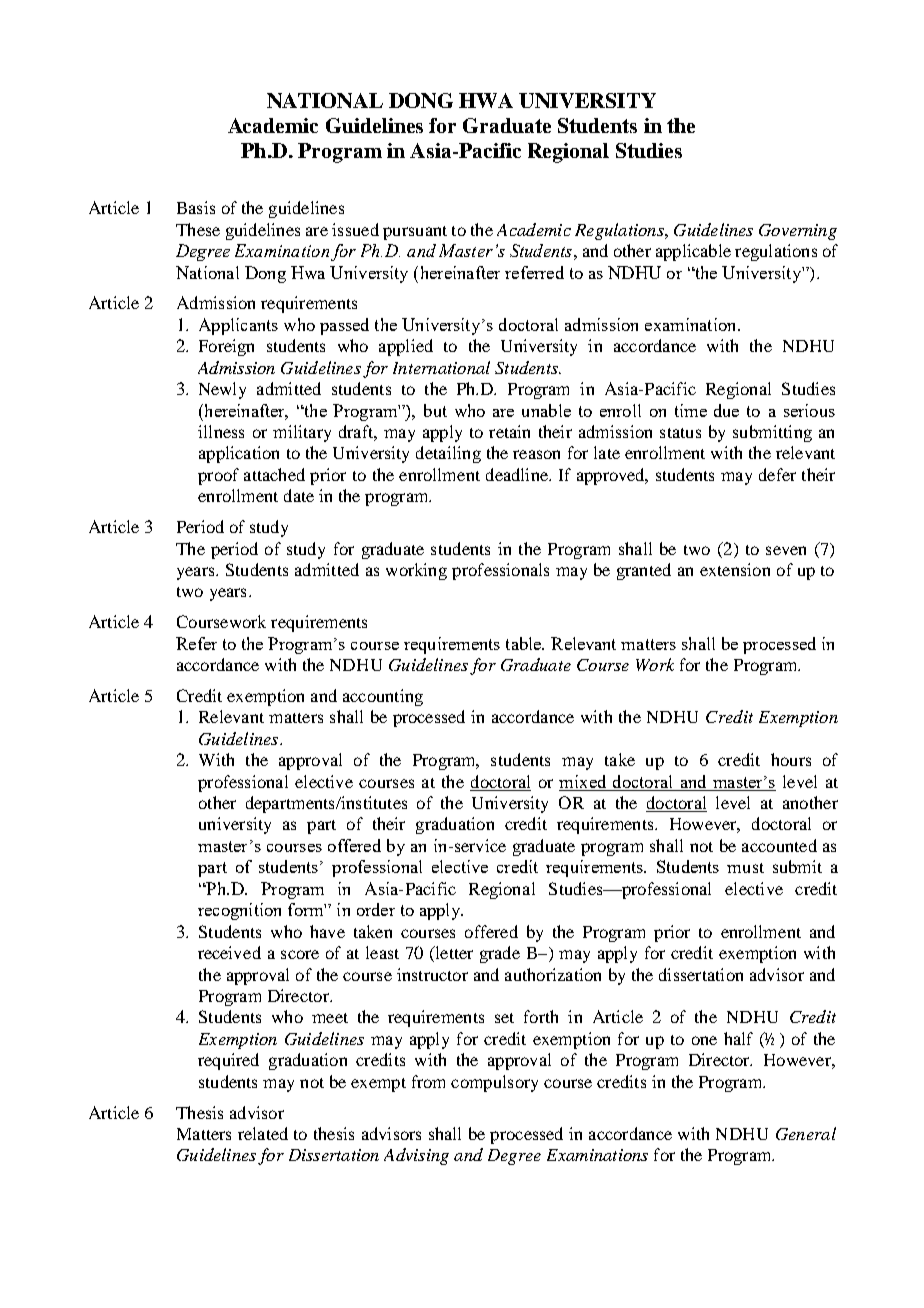 This document has height=1308, width=924. I want to click on required, so click(228, 1061).
